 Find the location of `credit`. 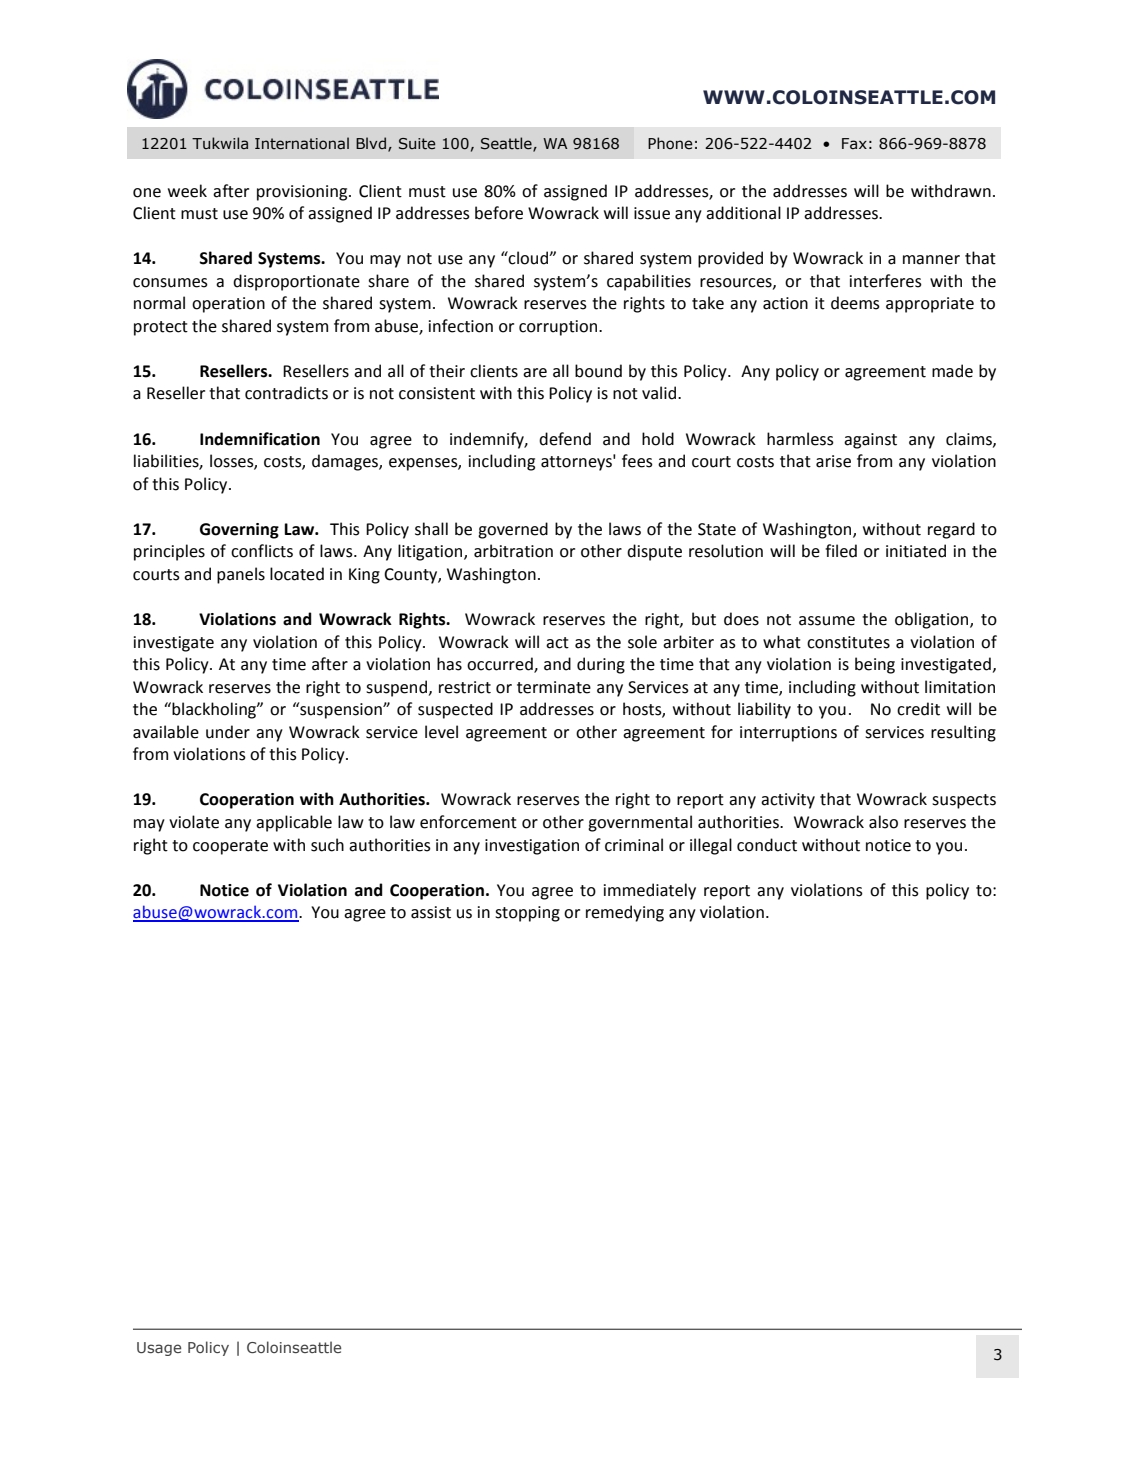

credit is located at coordinates (918, 709).
